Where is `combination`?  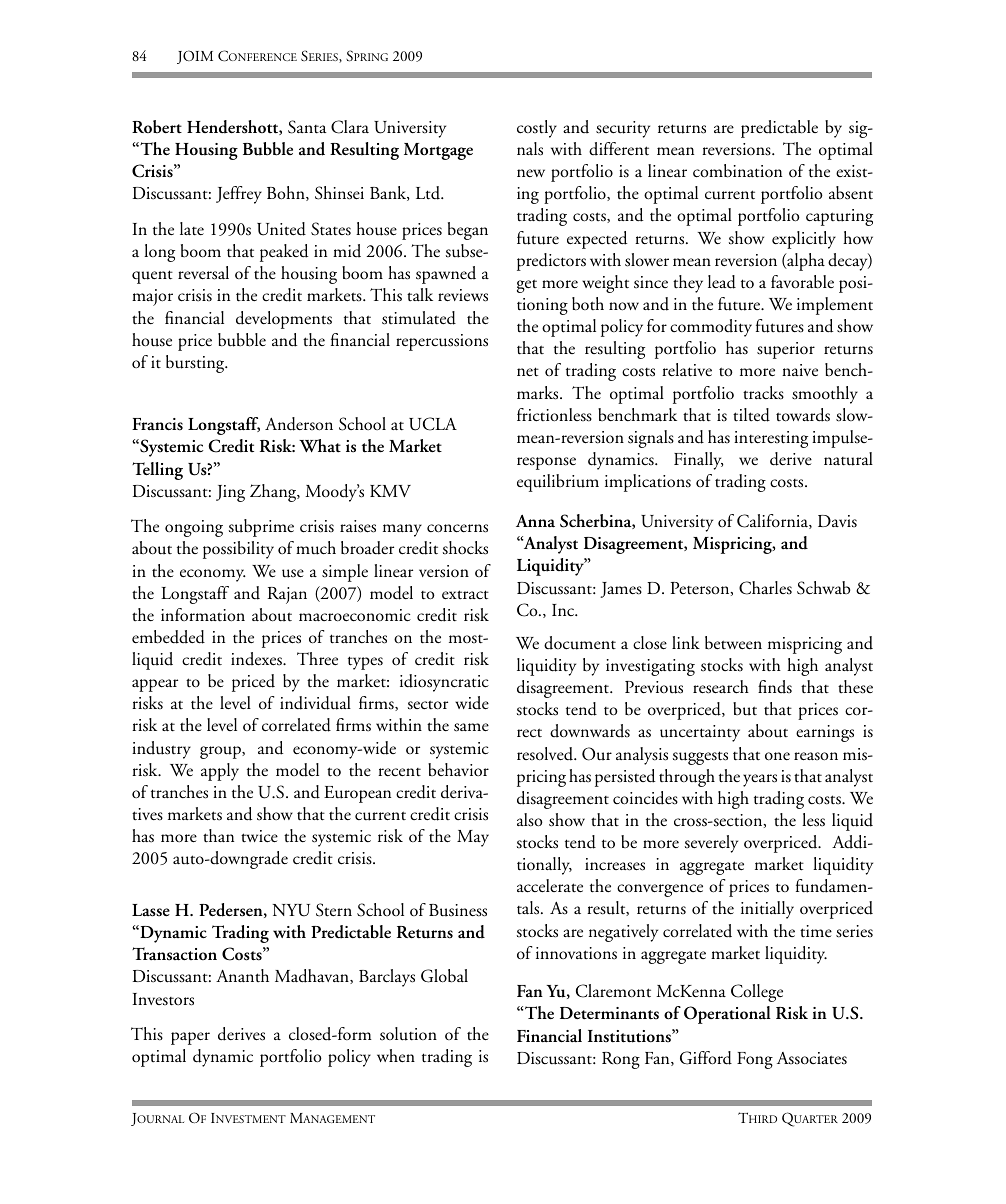 combination is located at coordinates (737, 171).
